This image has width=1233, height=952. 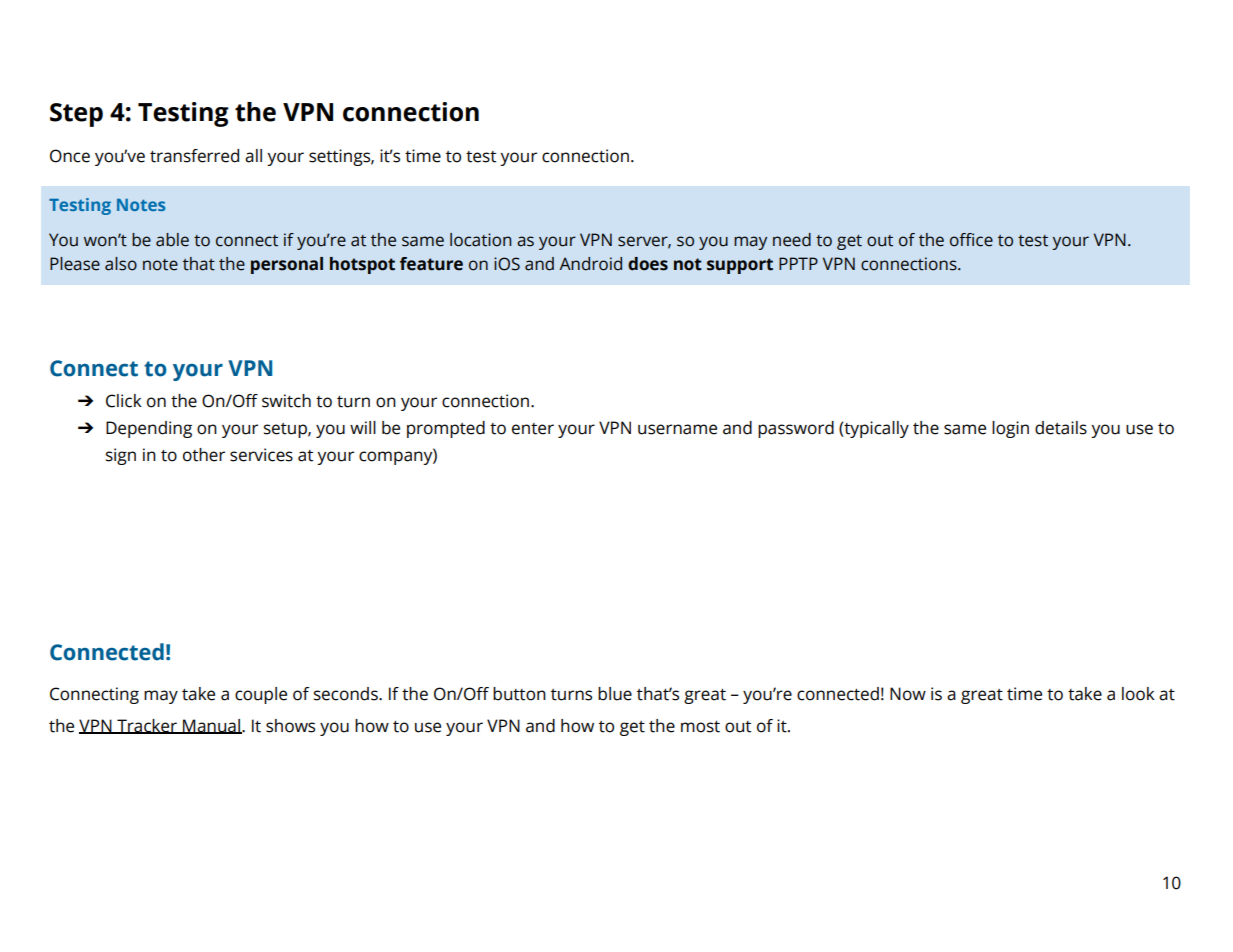 I want to click on other, so click(x=204, y=455).
